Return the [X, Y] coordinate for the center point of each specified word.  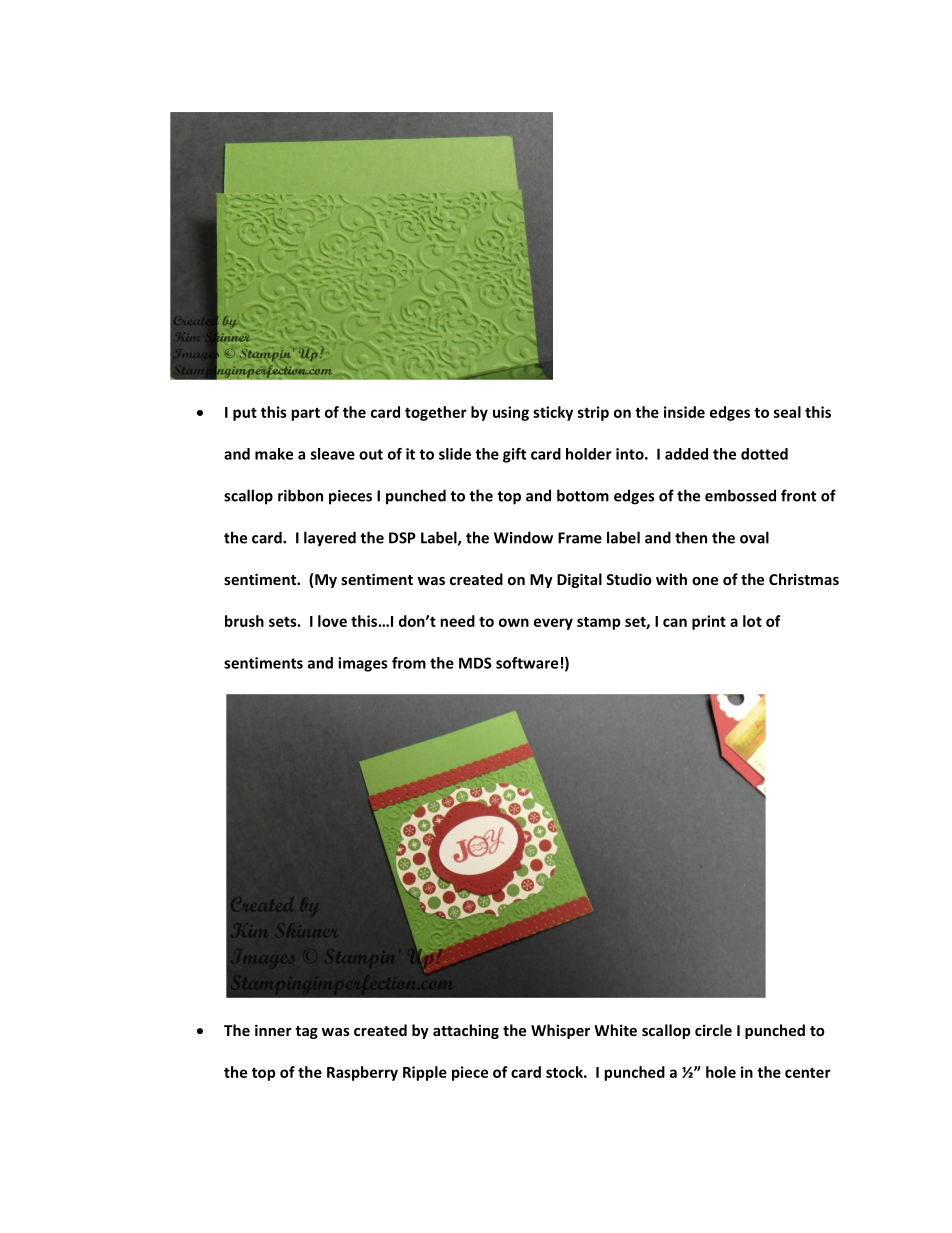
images [362, 664]
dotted [764, 454]
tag [306, 1032]
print [709, 622]
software [527, 663]
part [305, 414]
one [705, 581]
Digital [579, 580]
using [511, 413]
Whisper [560, 1031]
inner [273, 1030]
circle [713, 1030]
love [332, 621]
